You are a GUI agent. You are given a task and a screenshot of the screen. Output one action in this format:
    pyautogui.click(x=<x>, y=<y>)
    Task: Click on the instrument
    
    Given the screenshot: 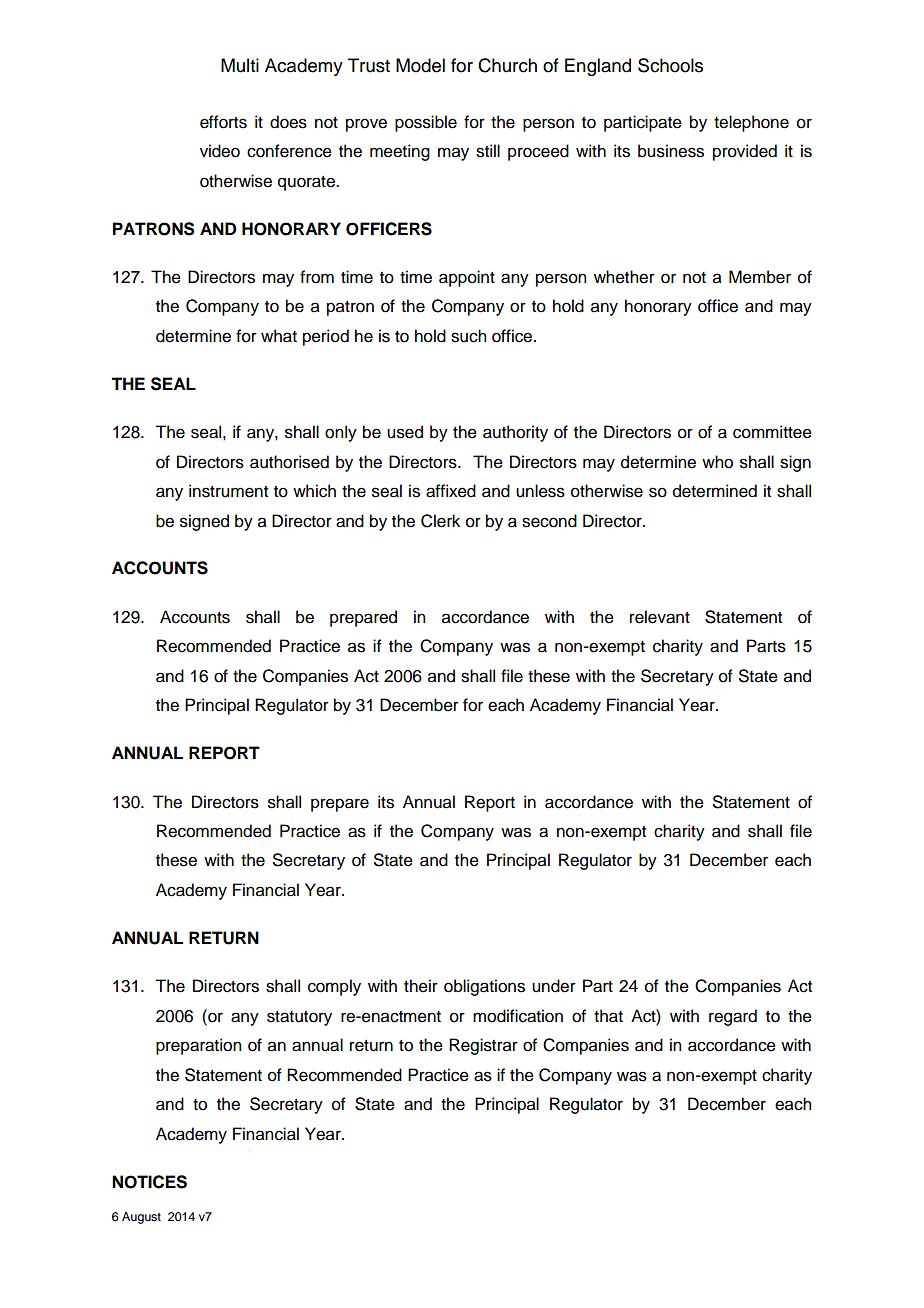 What is the action you would take?
    pyautogui.click(x=228, y=491)
